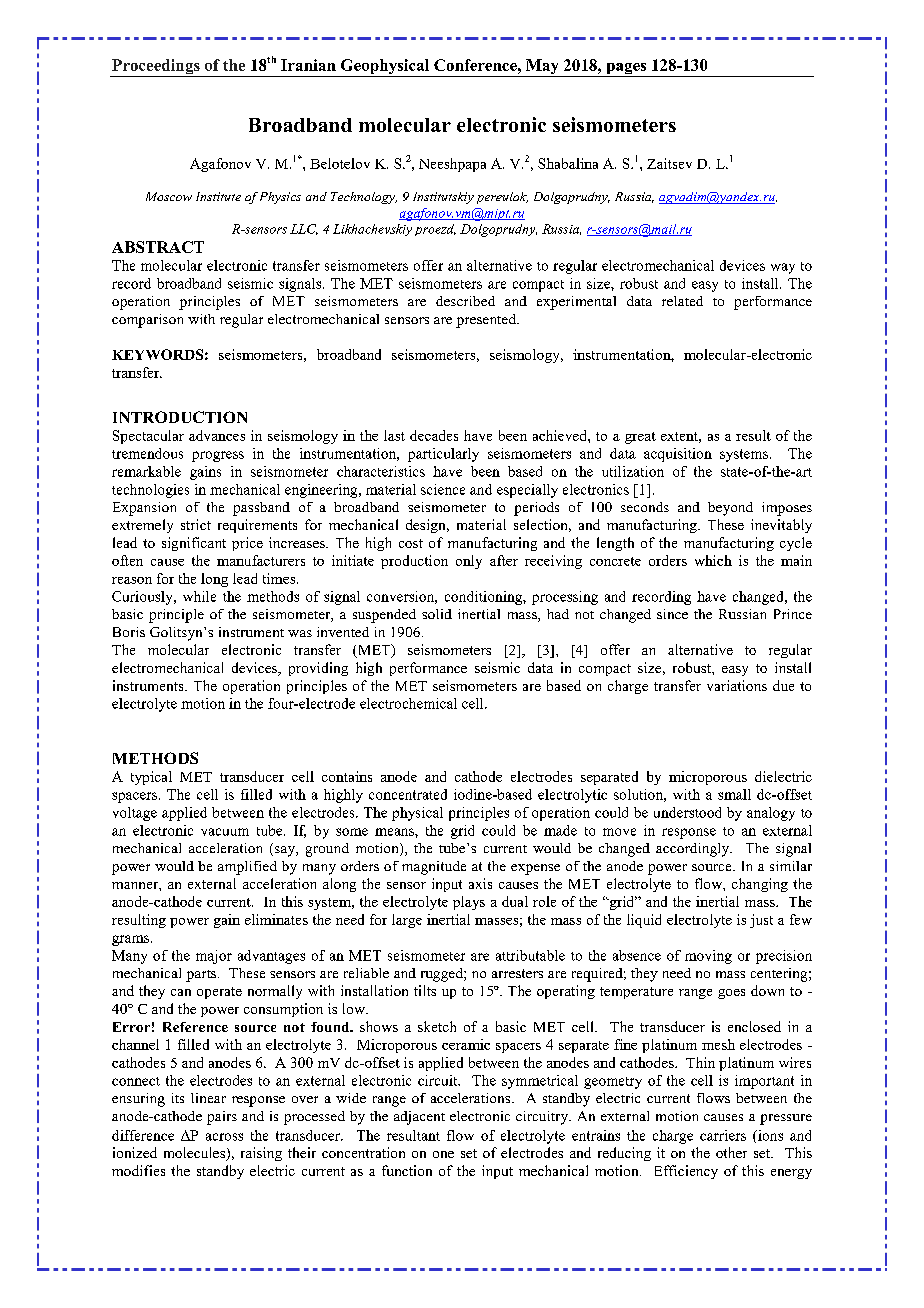 This screenshot has width=924, height=1308. Describe the element at coordinates (224, 1137) in the screenshot. I see `across` at that location.
